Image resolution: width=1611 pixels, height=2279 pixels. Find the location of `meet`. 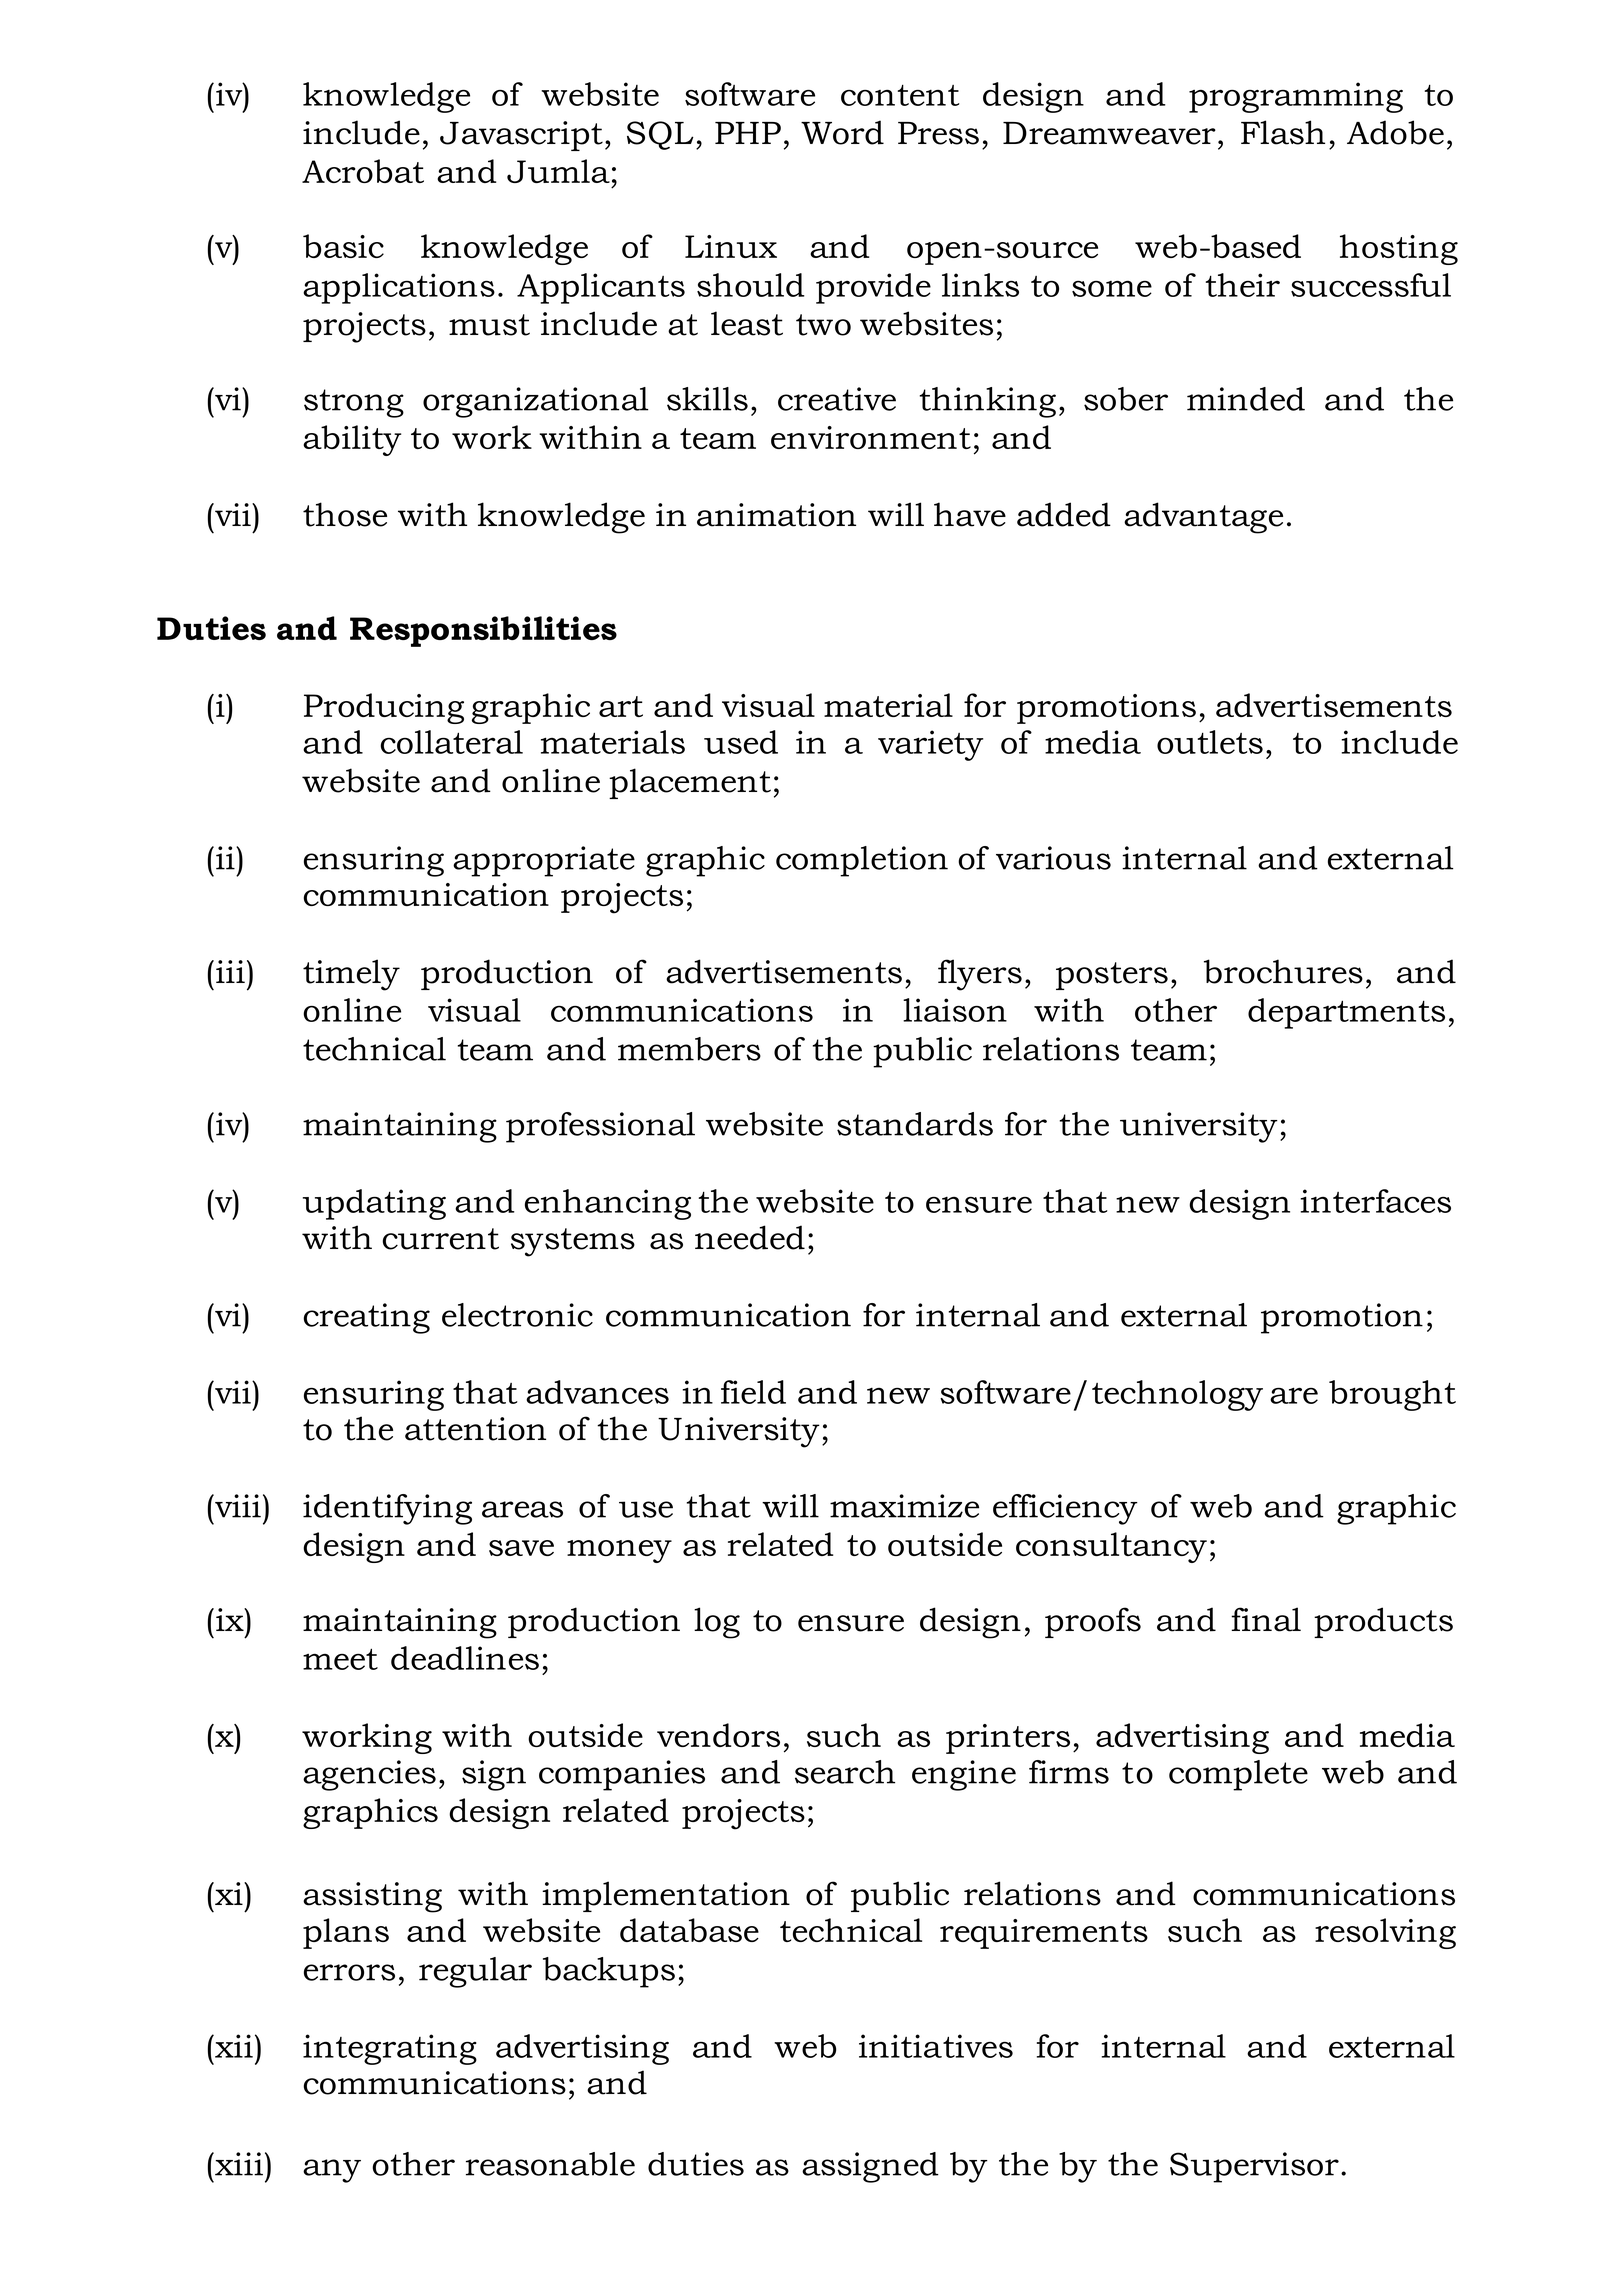

meet is located at coordinates (340, 1659).
